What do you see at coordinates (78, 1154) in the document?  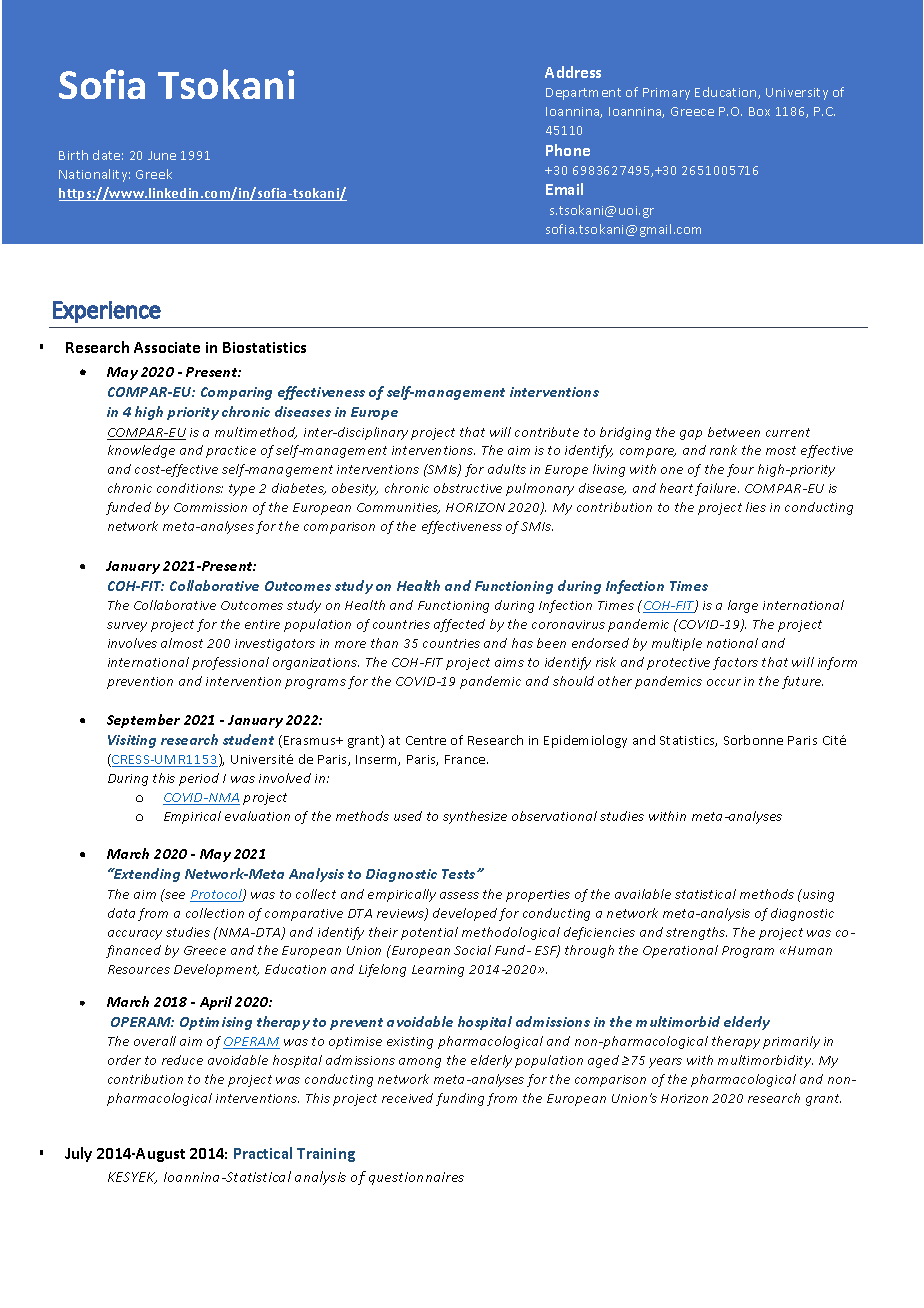 I see `July` at bounding box center [78, 1154].
